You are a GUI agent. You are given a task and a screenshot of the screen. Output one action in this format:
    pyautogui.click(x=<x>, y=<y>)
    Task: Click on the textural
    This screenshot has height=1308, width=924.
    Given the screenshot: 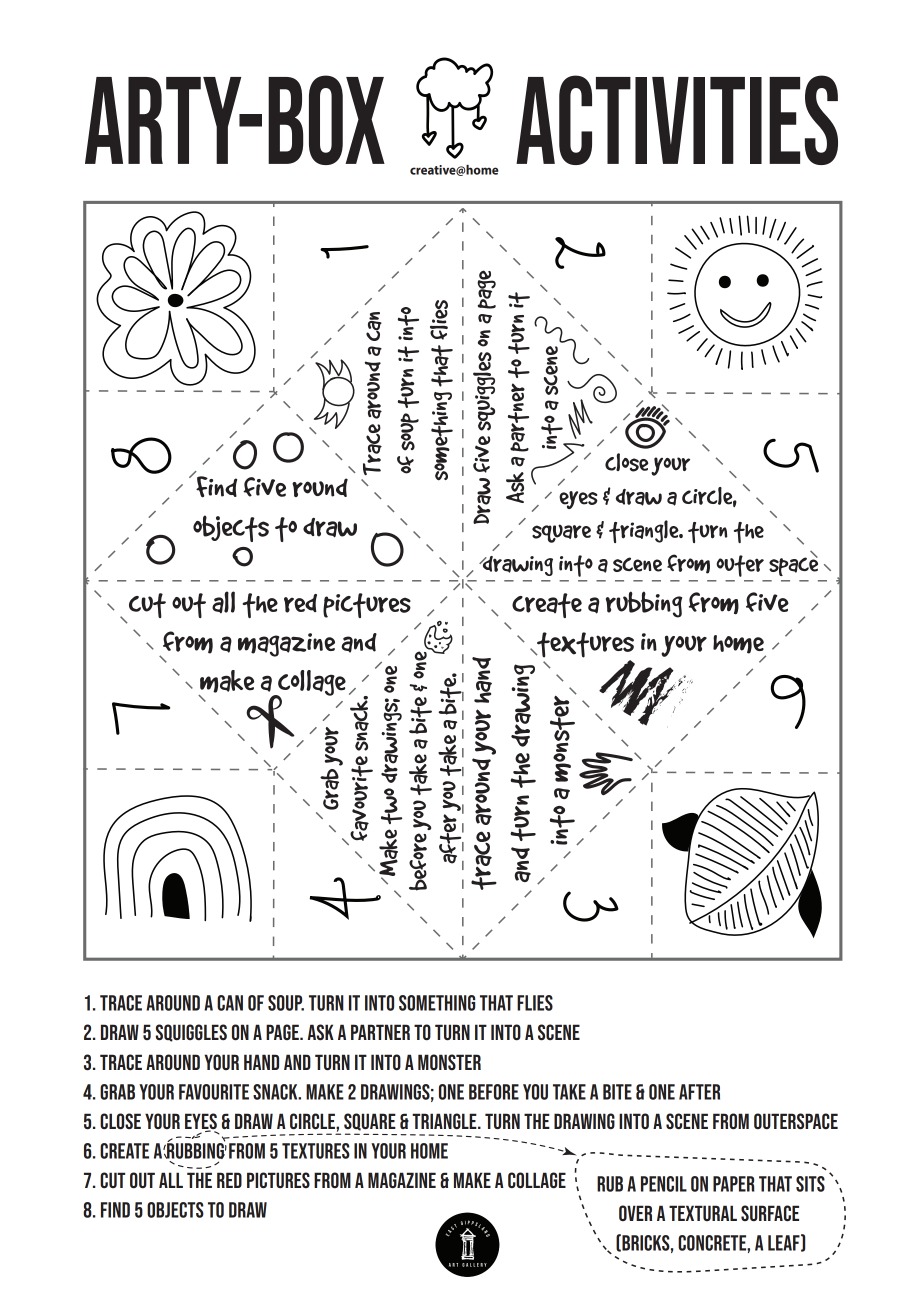 What is the action you would take?
    pyautogui.click(x=703, y=1213)
